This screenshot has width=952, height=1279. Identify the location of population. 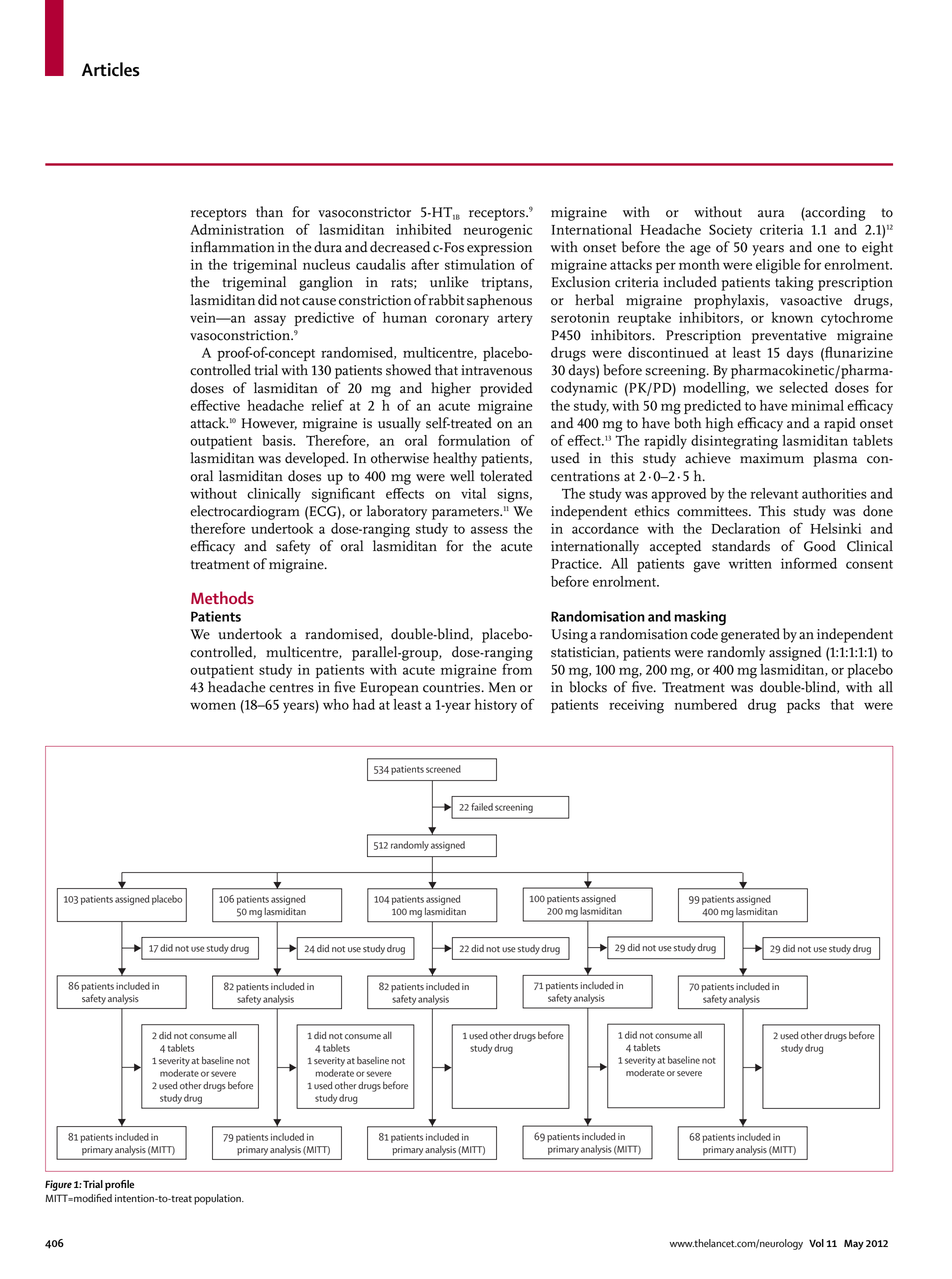
(218, 1199).
